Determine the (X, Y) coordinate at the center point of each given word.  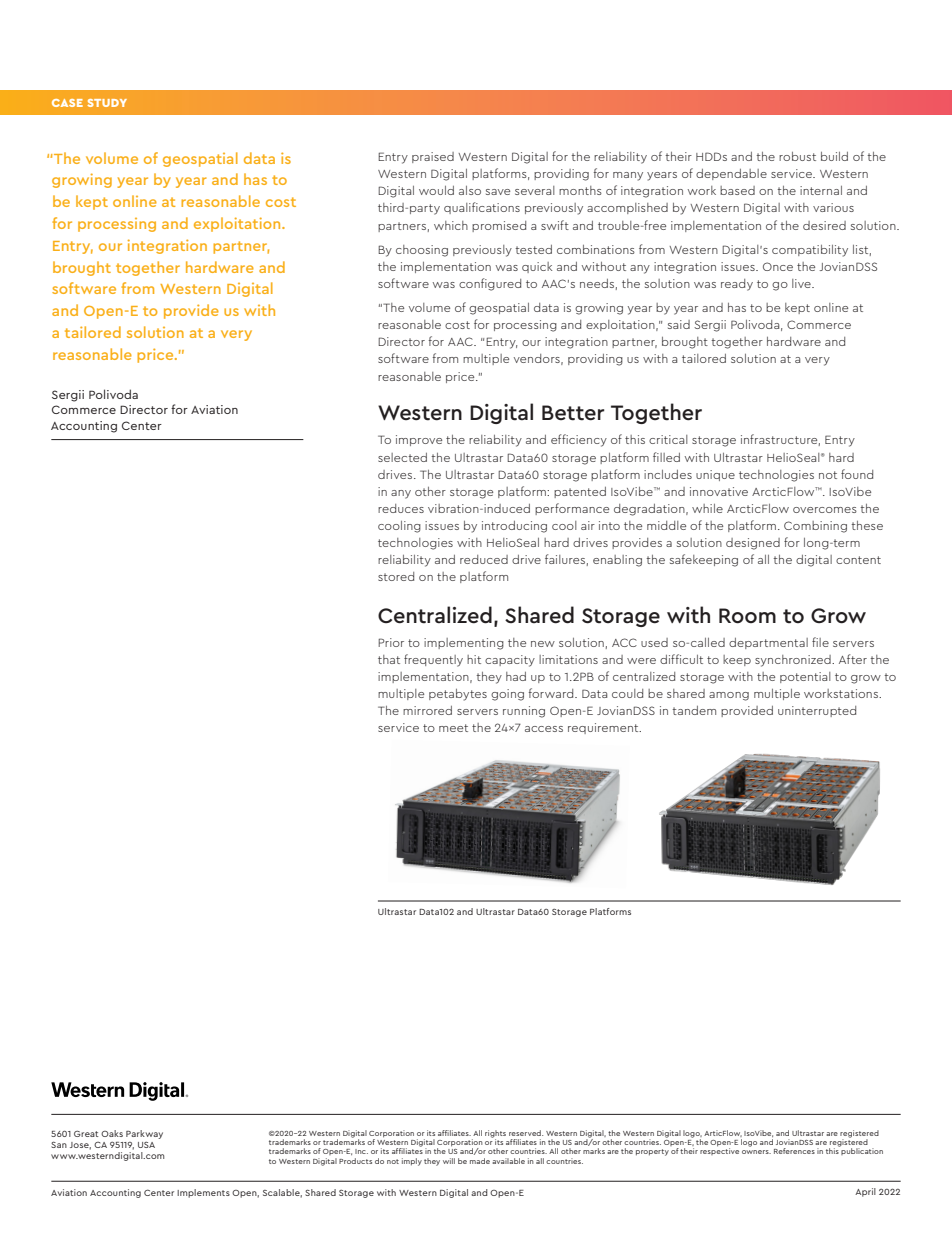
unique (715, 475)
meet (453, 728)
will (449, 1161)
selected (402, 457)
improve (419, 440)
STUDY (107, 103)
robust (797, 156)
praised (433, 157)
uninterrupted (817, 711)
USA (146, 1145)
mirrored (427, 710)
